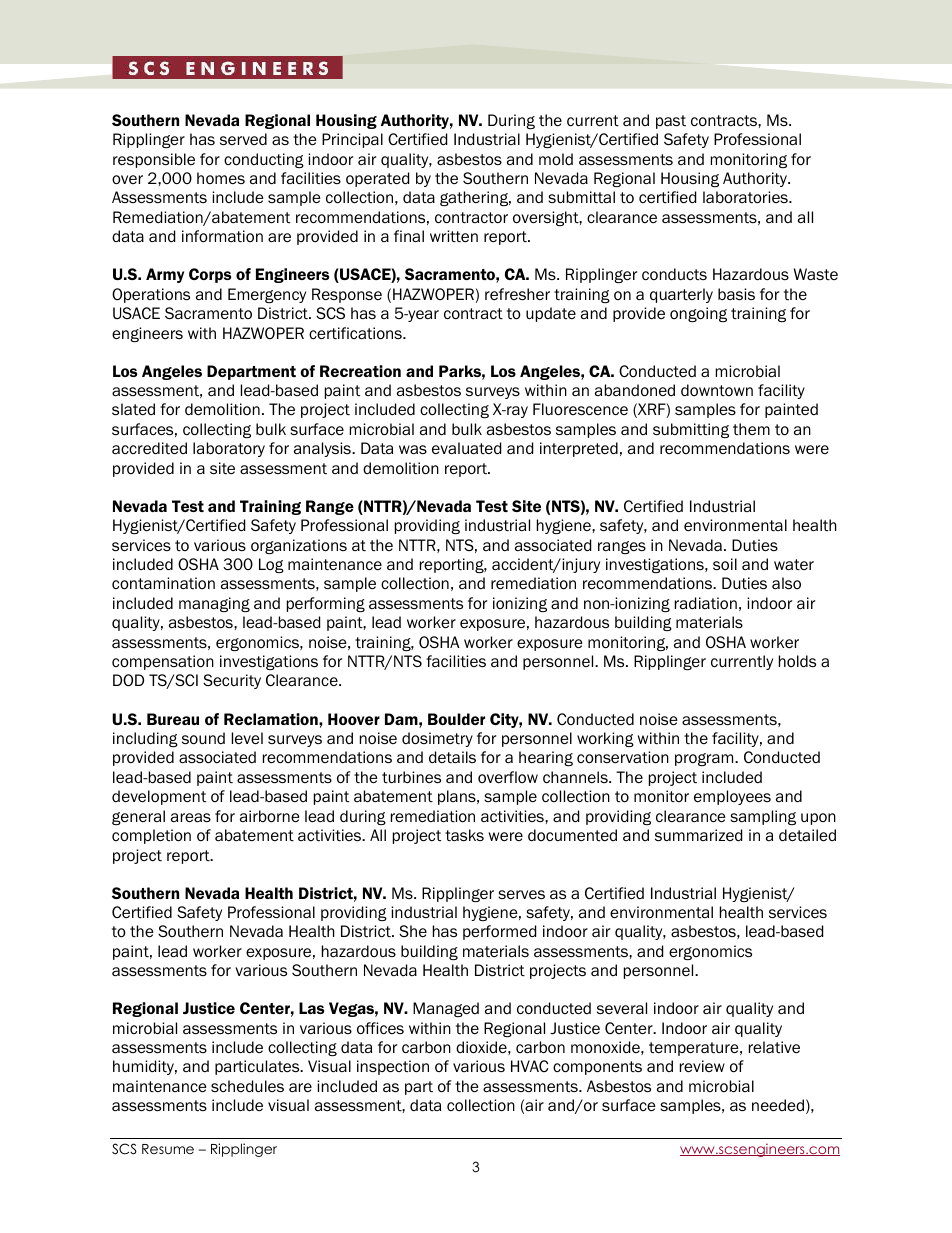 The width and height of the page is (952, 1233). What do you see at coordinates (247, 1086) in the page?
I see `schedules` at bounding box center [247, 1086].
